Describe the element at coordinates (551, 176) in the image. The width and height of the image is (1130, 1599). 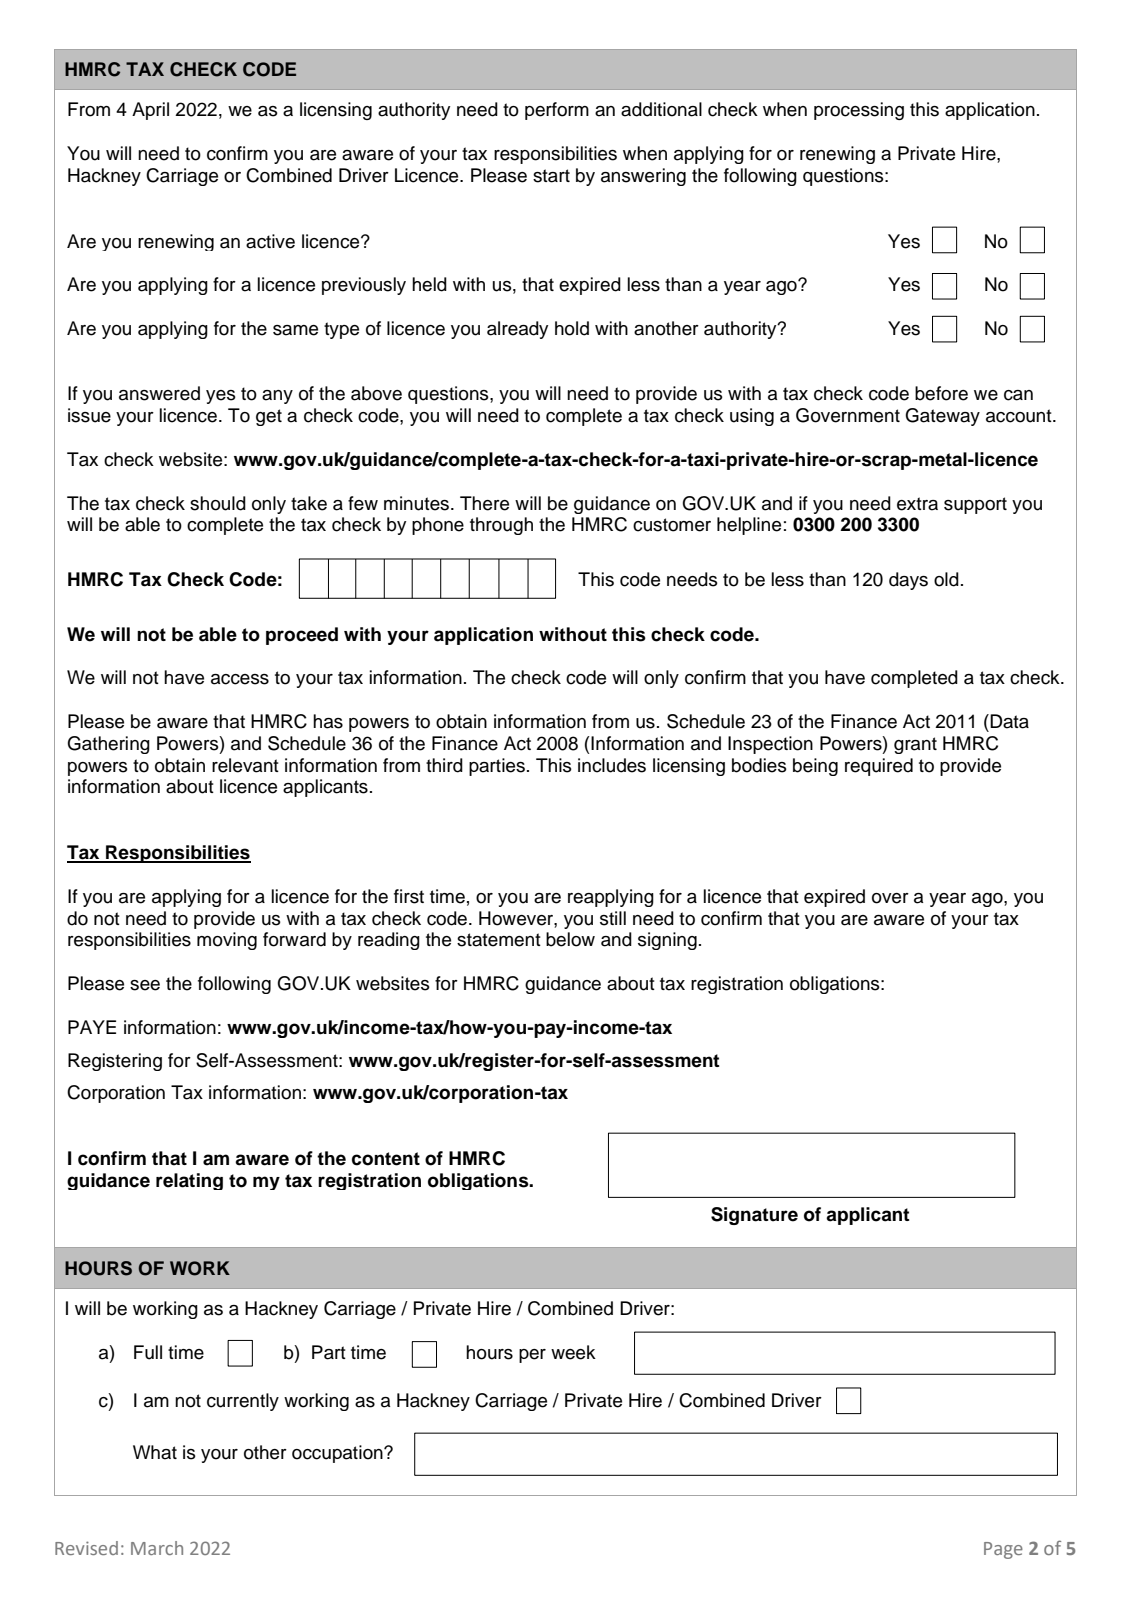
I see `start` at that location.
